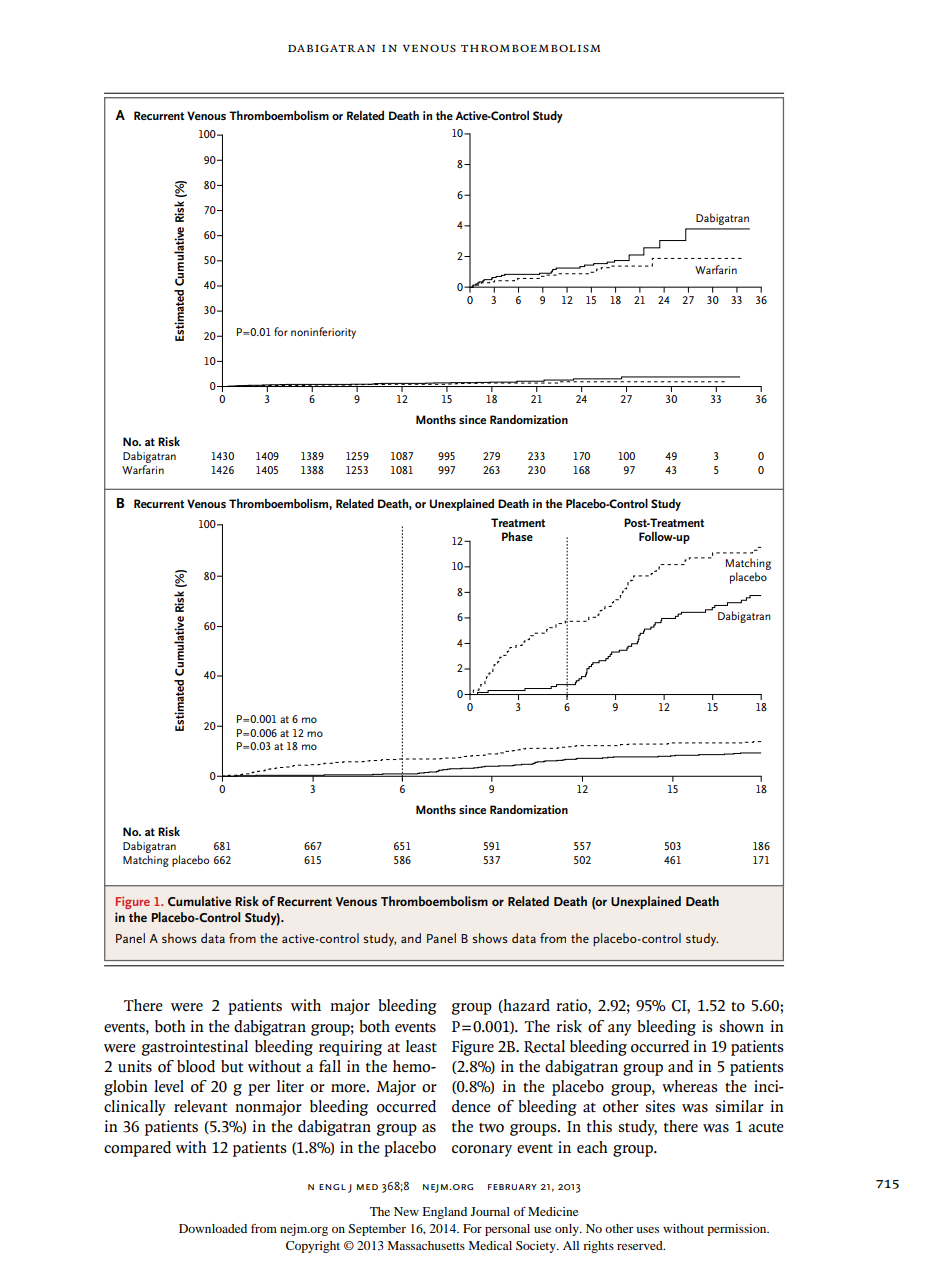 This screenshot has width=952, height=1270. What do you see at coordinates (213, 1228) in the screenshot?
I see `Downloaded` at bounding box center [213, 1228].
